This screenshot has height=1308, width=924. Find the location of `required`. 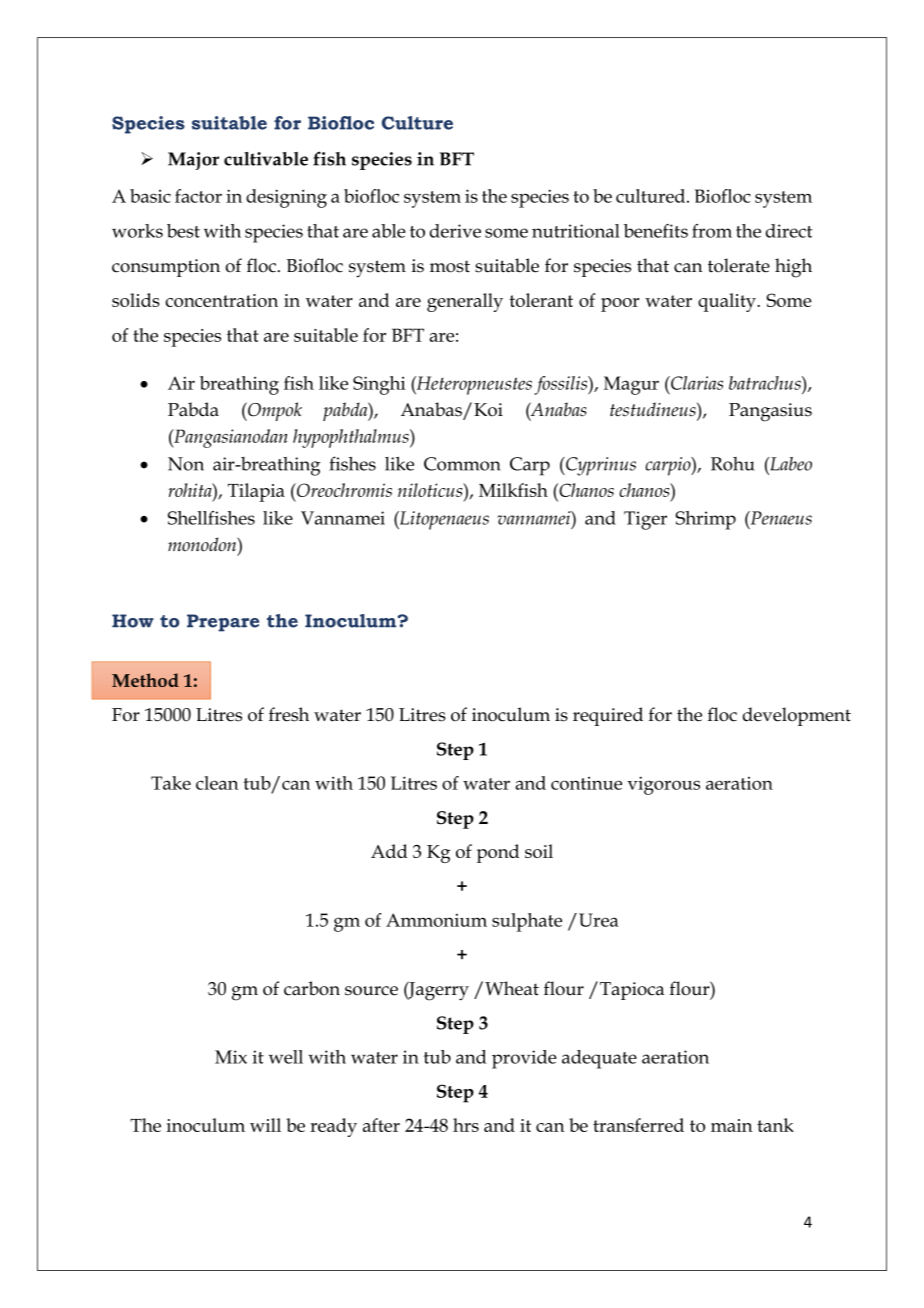

required is located at coordinates (608, 716).
